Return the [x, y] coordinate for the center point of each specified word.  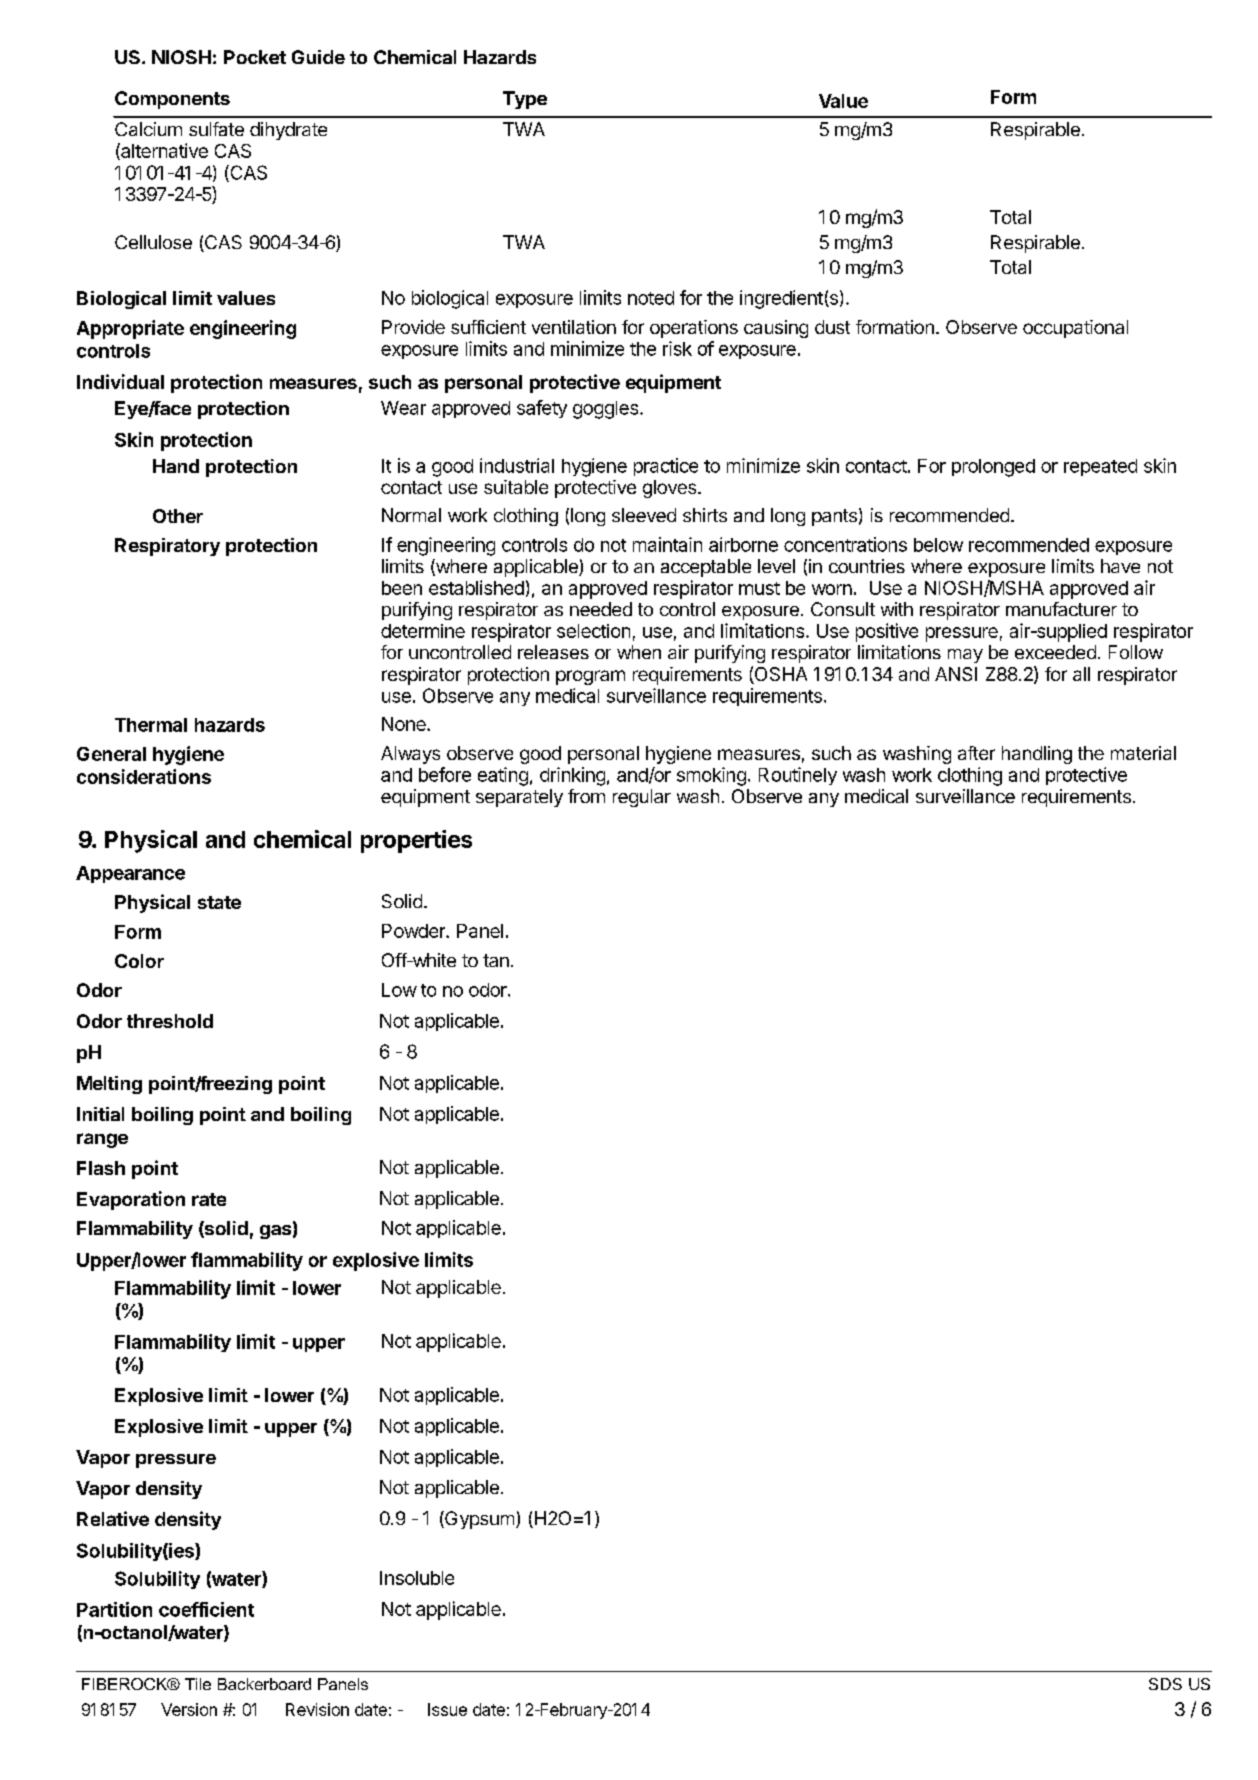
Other [178, 516]
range [102, 1140]
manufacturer [1061, 609]
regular [642, 798]
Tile [198, 1684]
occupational [1075, 329]
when [639, 652]
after [976, 753]
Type [525, 100]
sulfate [216, 129]
